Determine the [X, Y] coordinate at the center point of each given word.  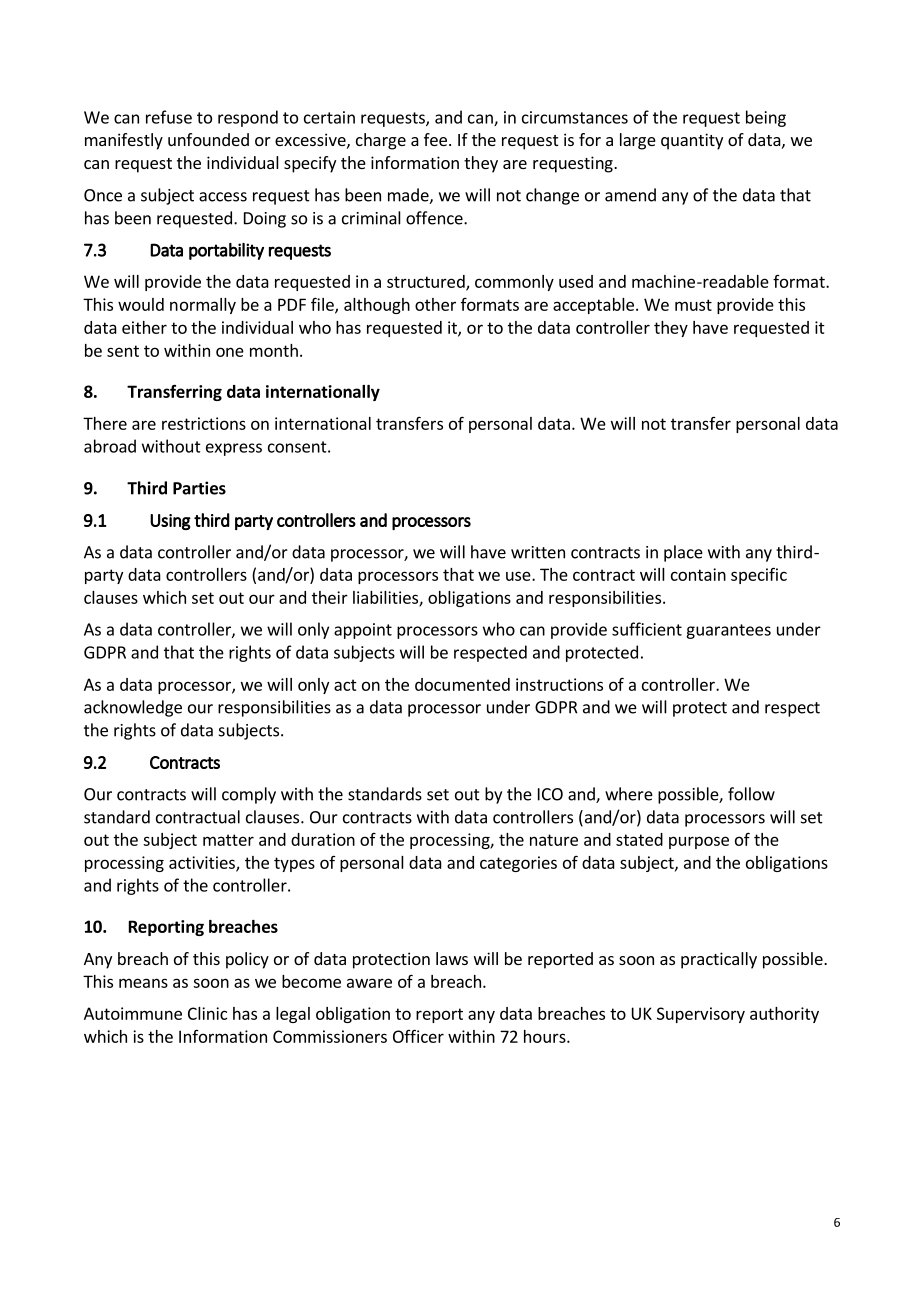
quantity [692, 141]
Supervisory [701, 1015]
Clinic [207, 1013]
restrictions [204, 423]
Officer [418, 1036]
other [435, 304]
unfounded [208, 139]
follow [751, 794]
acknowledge [133, 708]
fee [435, 139]
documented [462, 684]
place [683, 553]
